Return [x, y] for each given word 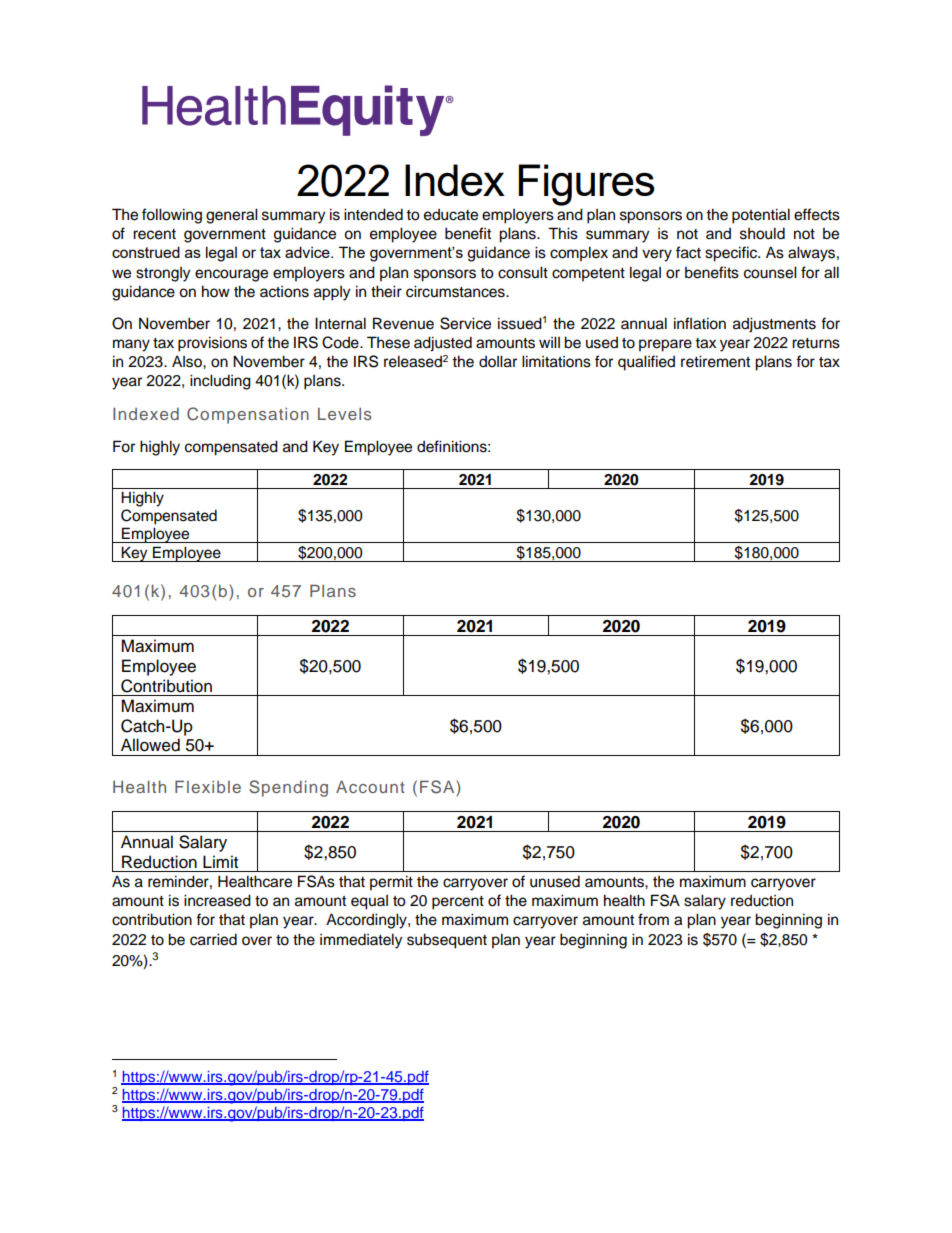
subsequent [447, 941]
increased [217, 900]
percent [458, 903]
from [653, 919]
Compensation [248, 415]
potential [761, 216]
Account [370, 786]
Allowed [150, 745]
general [232, 216]
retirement [715, 361]
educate [451, 215]
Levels [345, 414]
